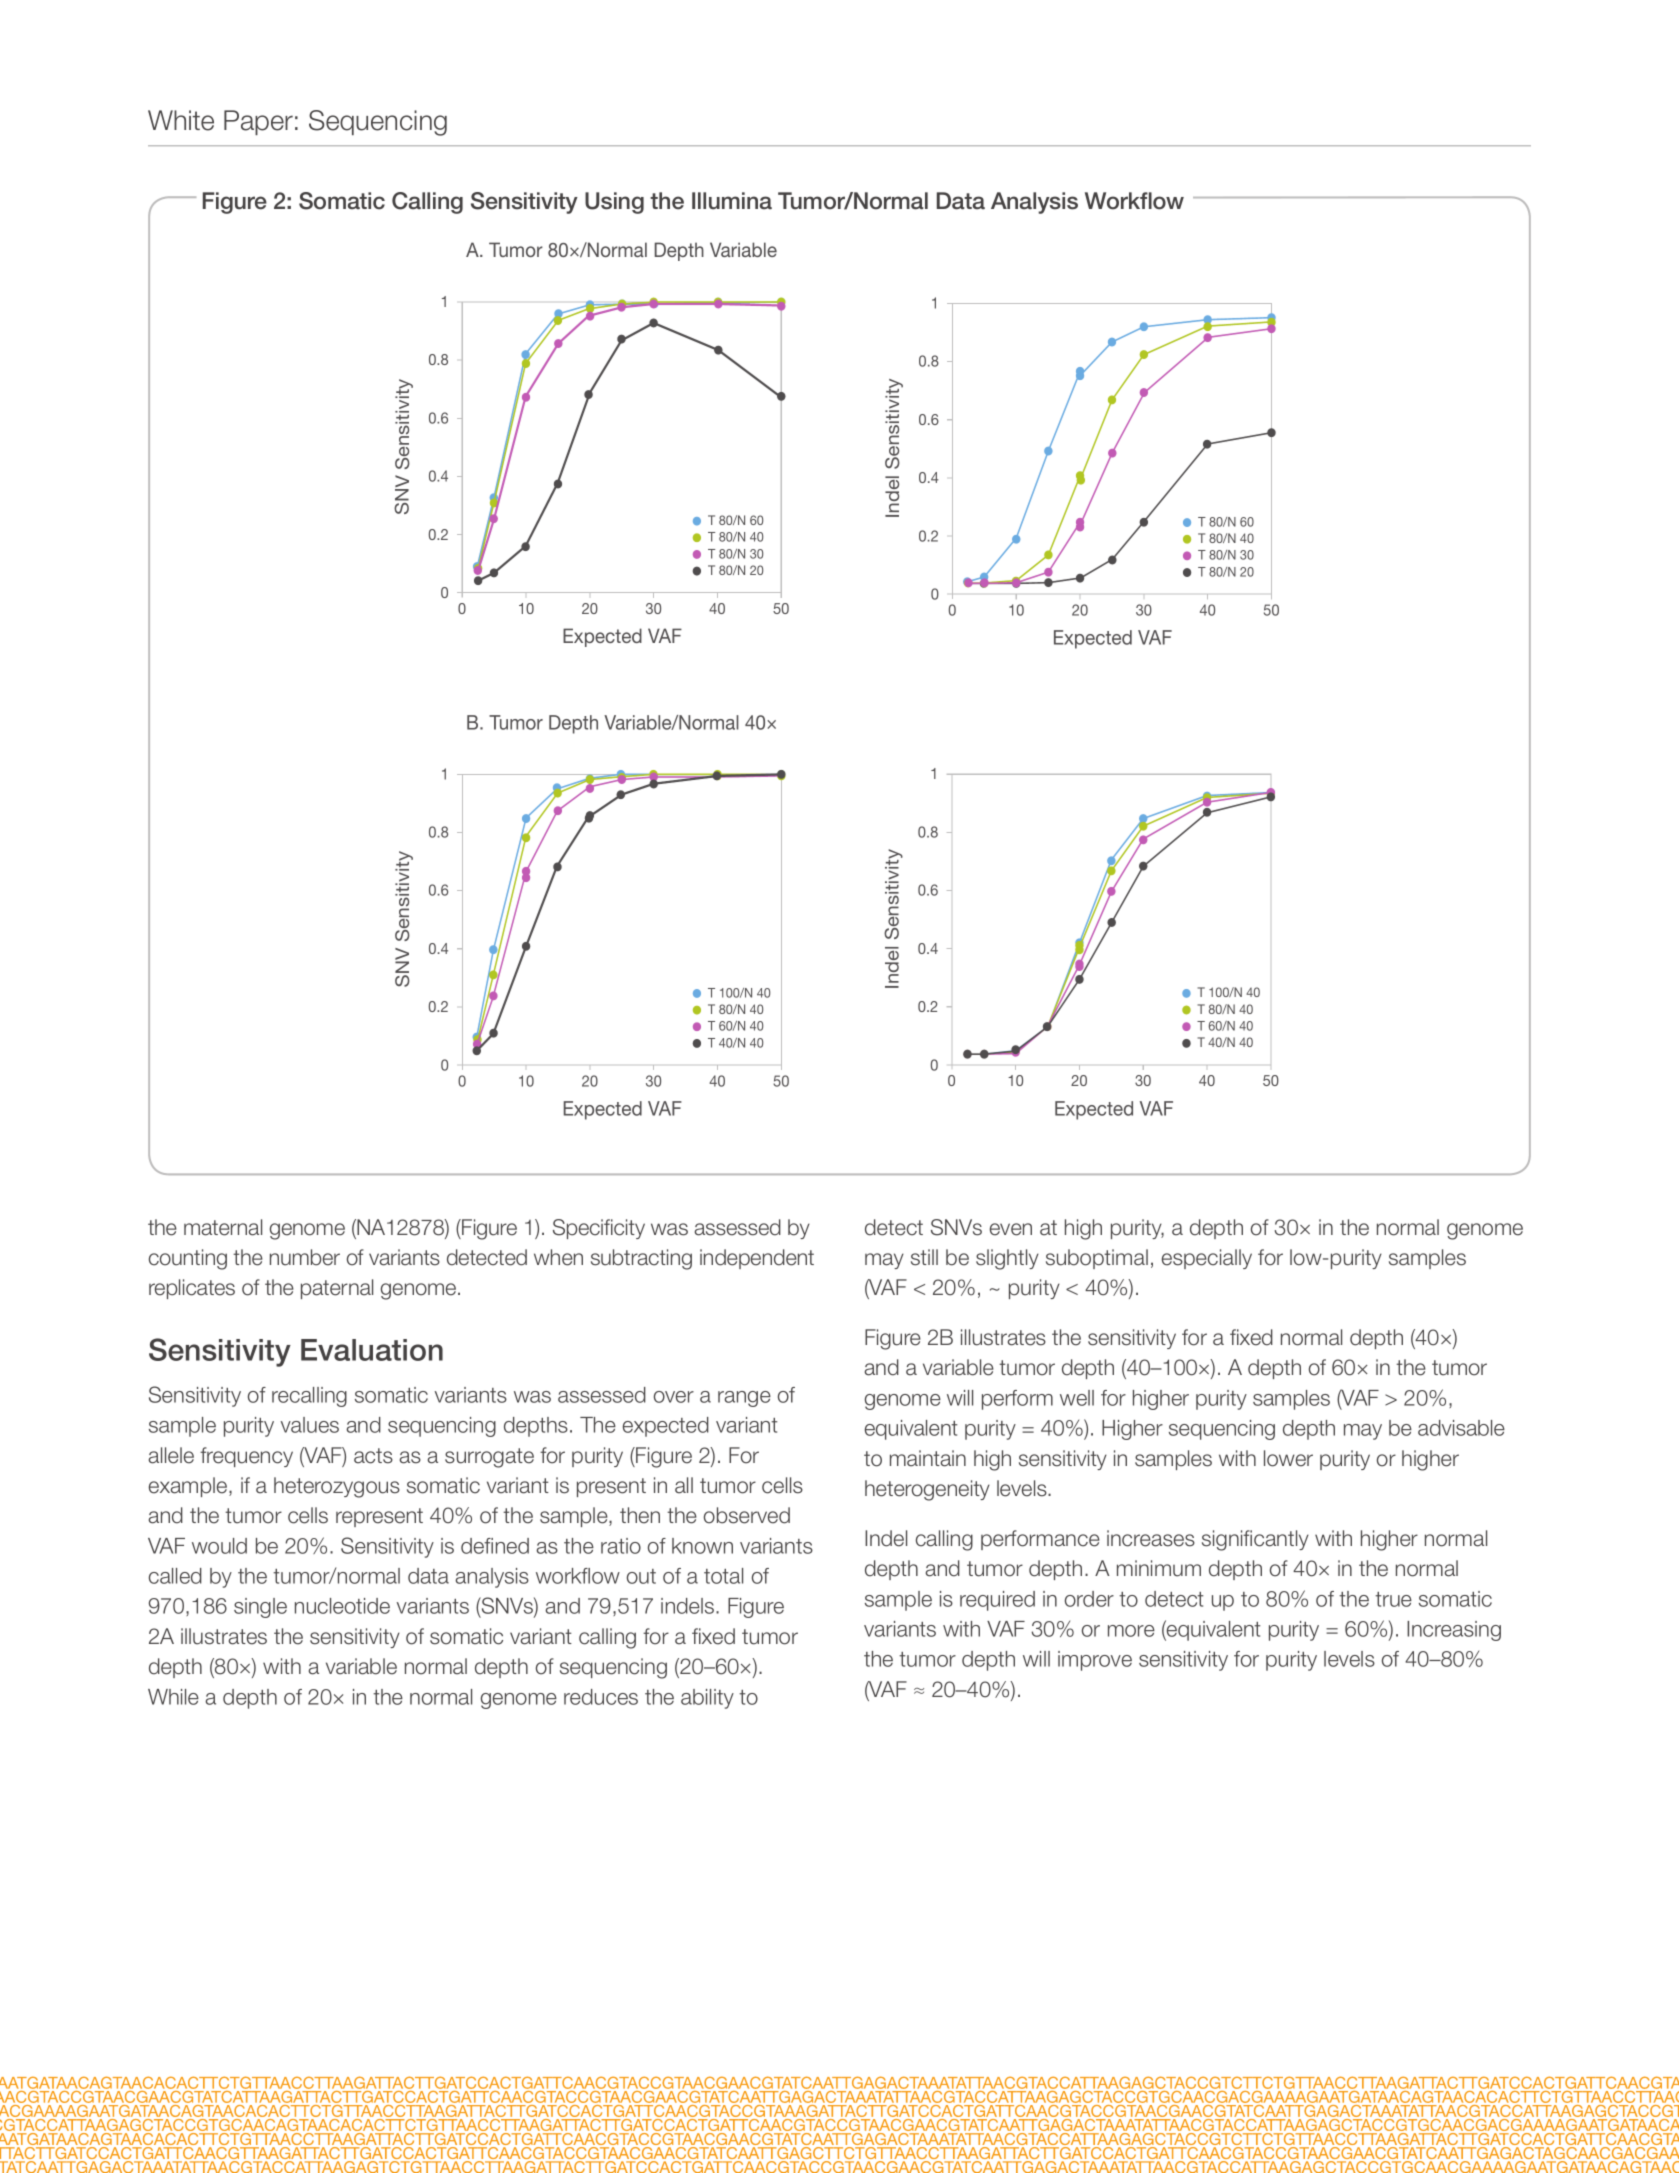  What do you see at coordinates (614, 203) in the screenshot?
I see `Using` at bounding box center [614, 203].
